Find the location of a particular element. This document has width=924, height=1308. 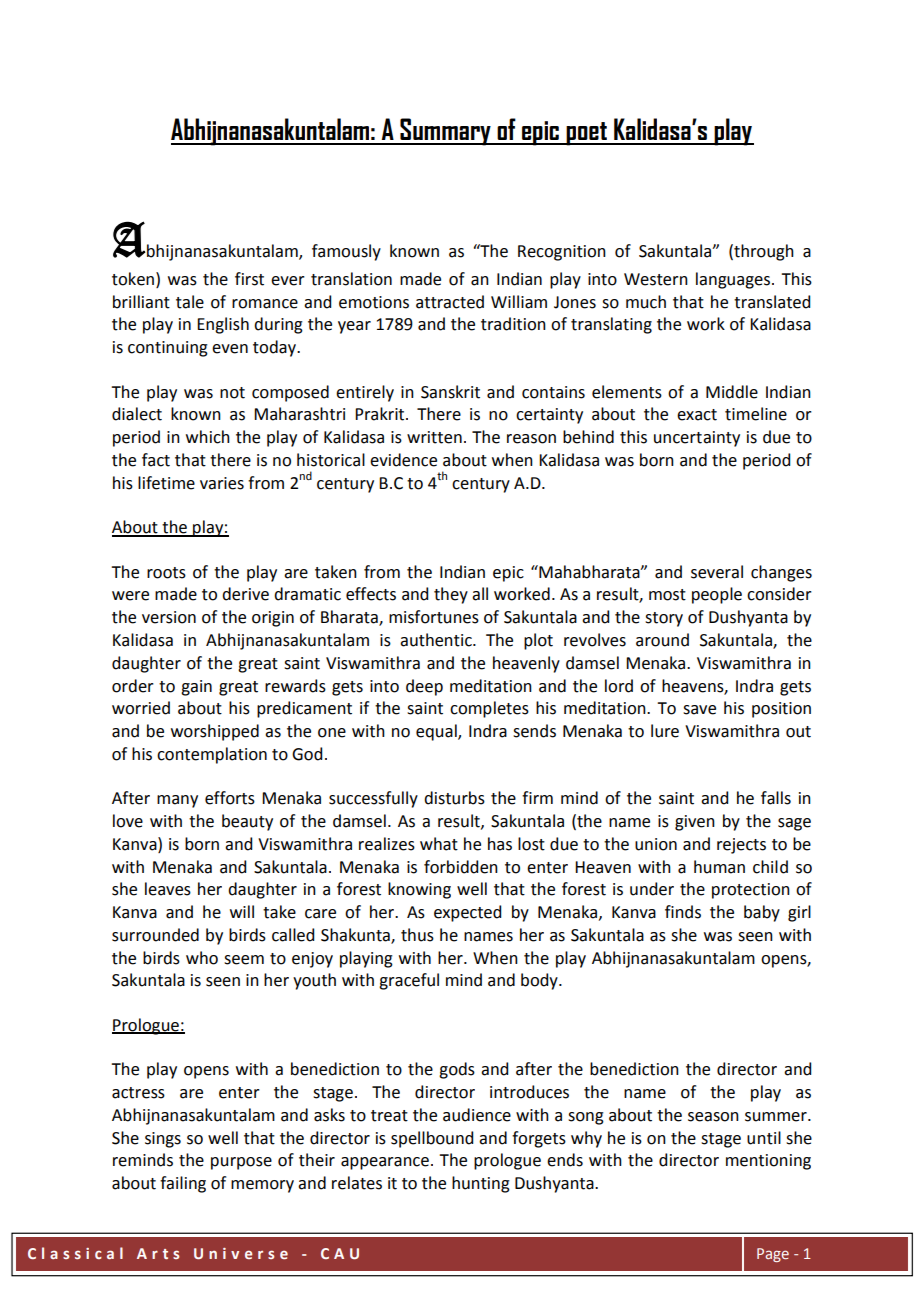

save is located at coordinates (699, 710).
